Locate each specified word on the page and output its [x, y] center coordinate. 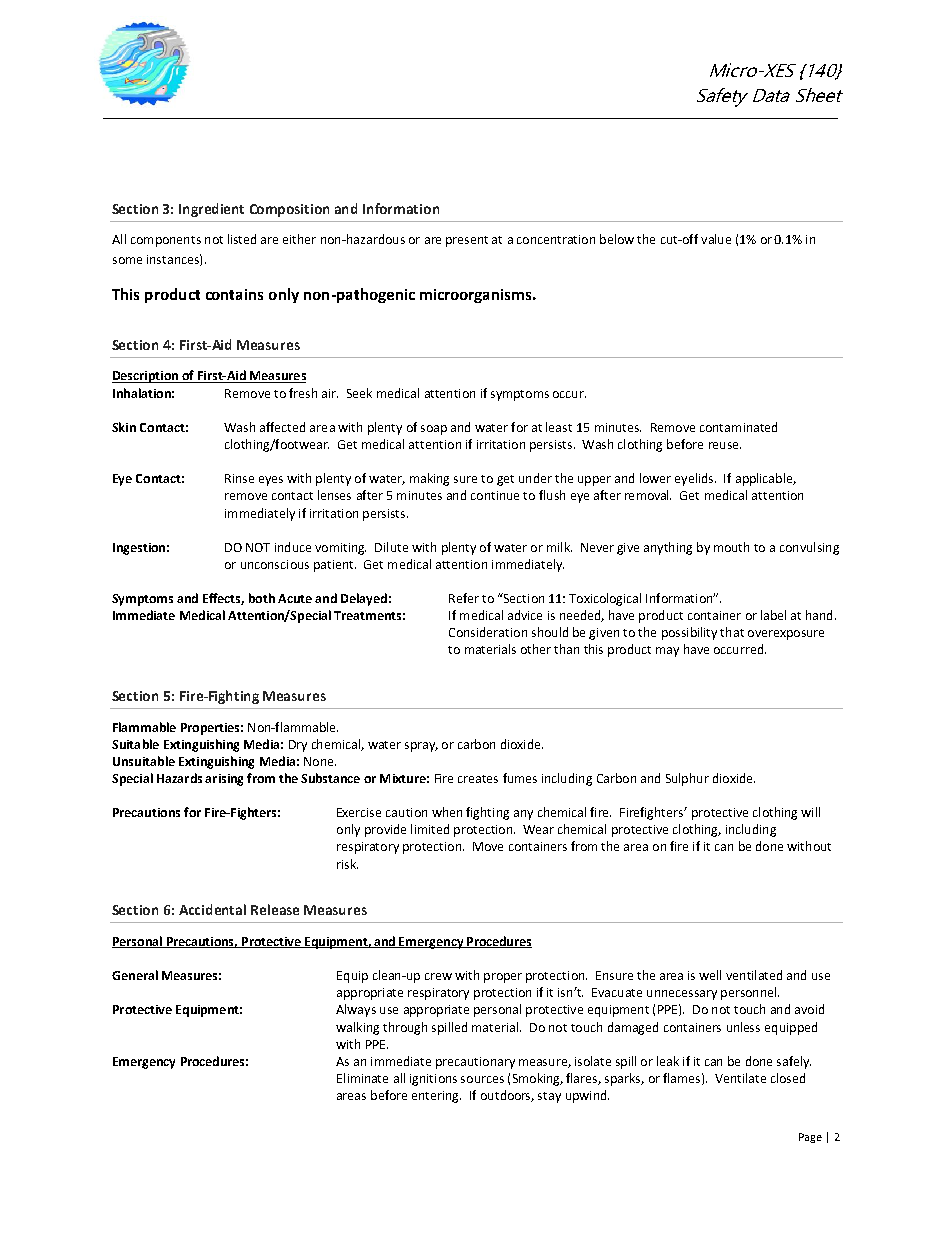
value [716, 239]
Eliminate [362, 1078]
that [732, 632]
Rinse [239, 478]
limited [430, 829]
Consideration [488, 632]
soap [434, 430]
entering [436, 1097]
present [467, 241]
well [710, 975]
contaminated [738, 427]
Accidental [212, 909]
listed [242, 239]
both [262, 598]
